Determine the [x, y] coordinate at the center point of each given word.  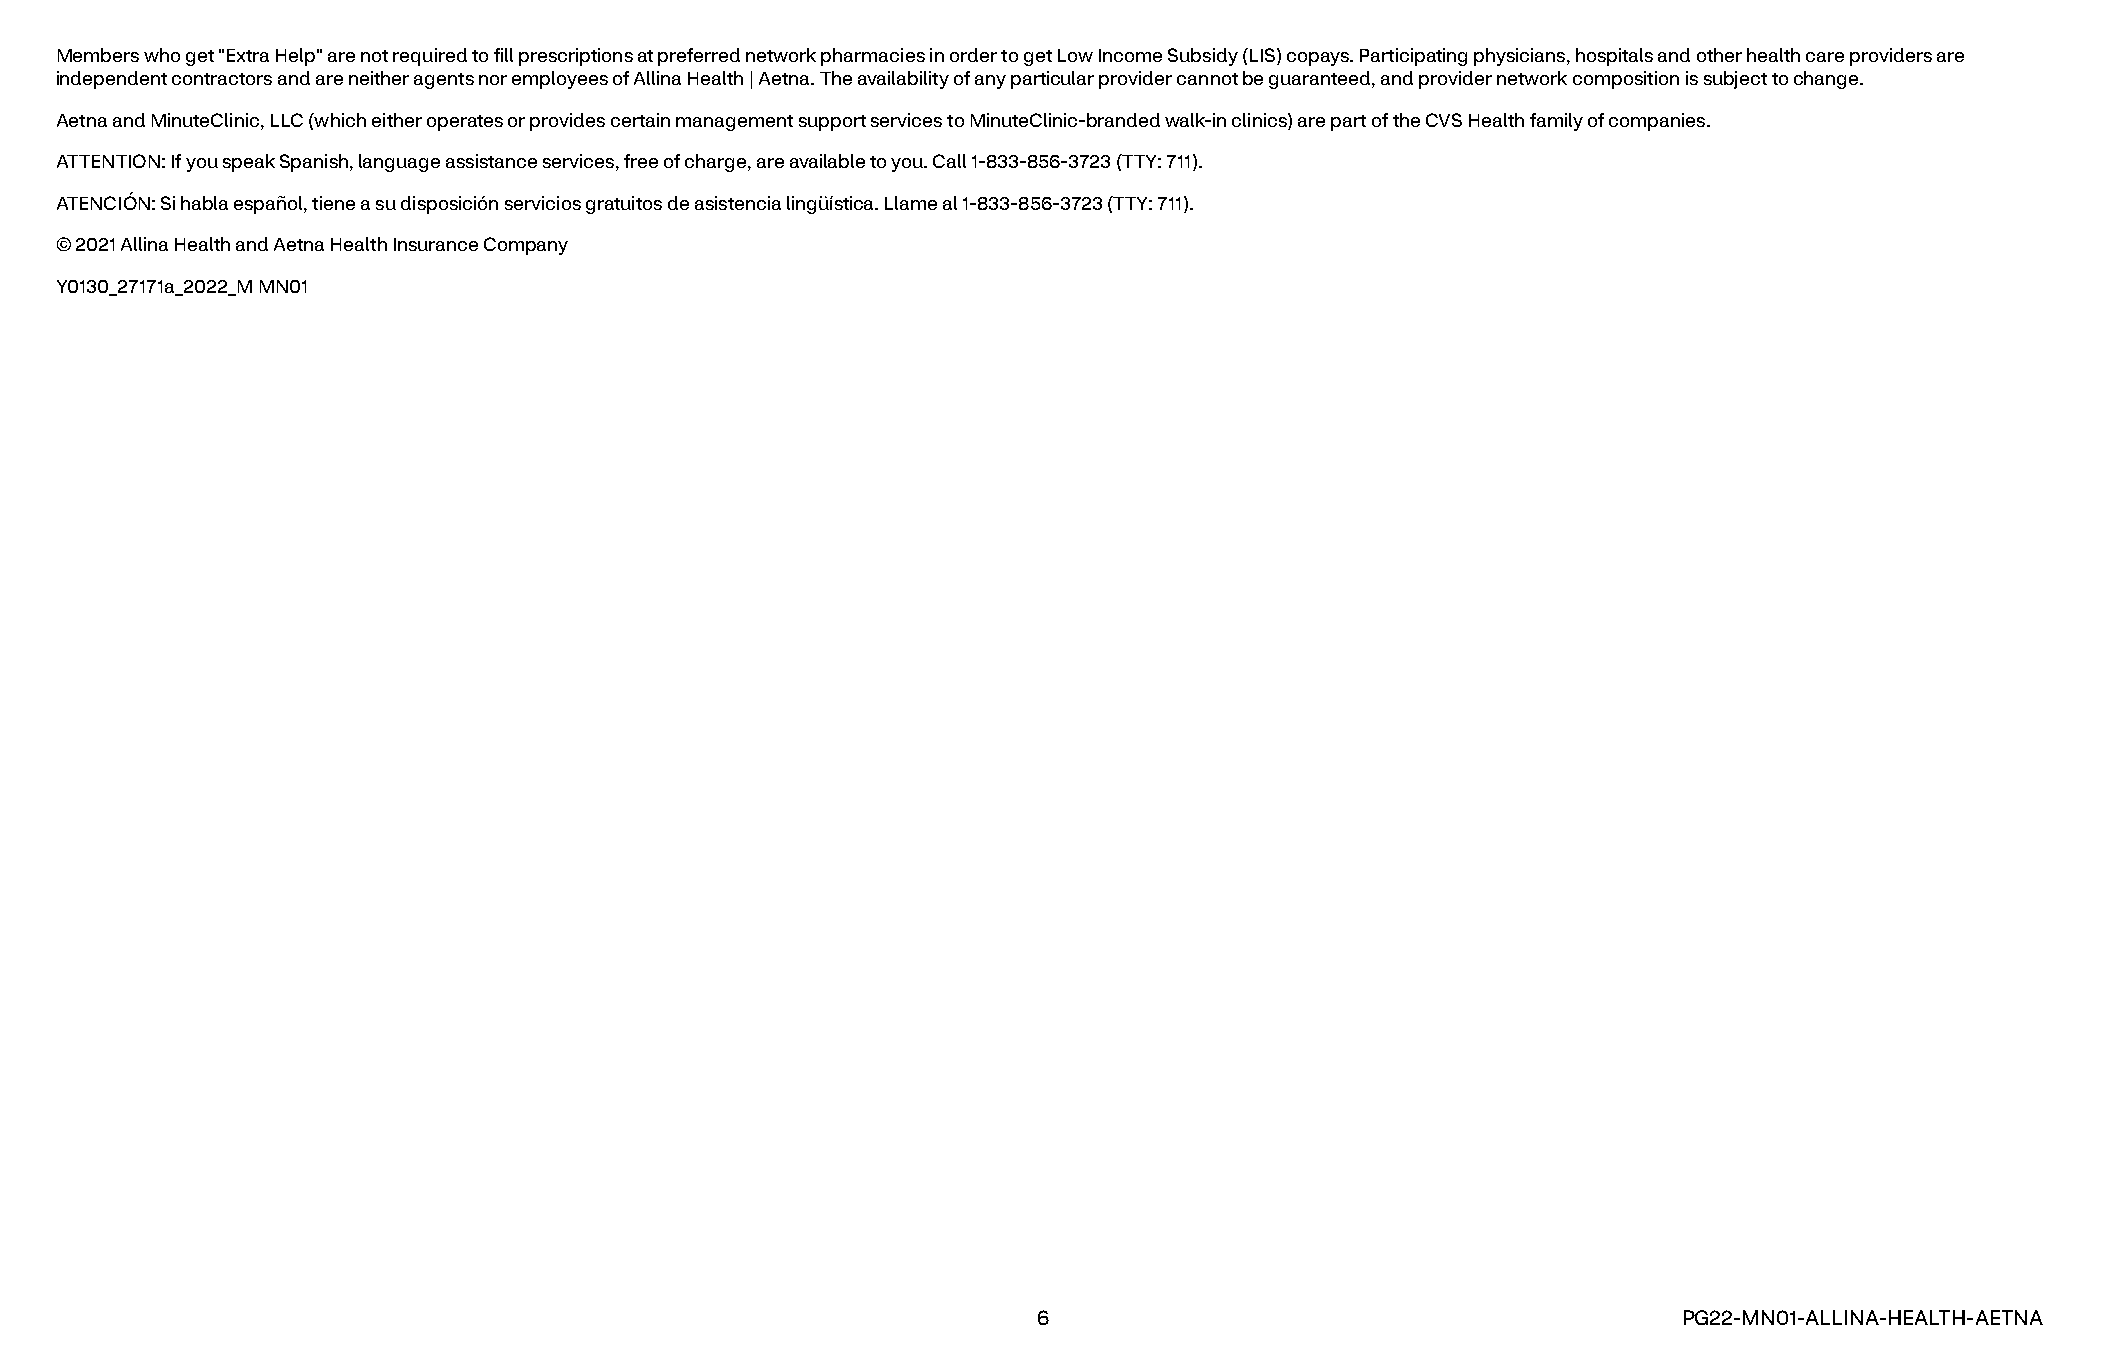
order [973, 55]
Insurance [436, 244]
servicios [543, 203]
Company [526, 246]
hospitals [1614, 57]
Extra [248, 55]
